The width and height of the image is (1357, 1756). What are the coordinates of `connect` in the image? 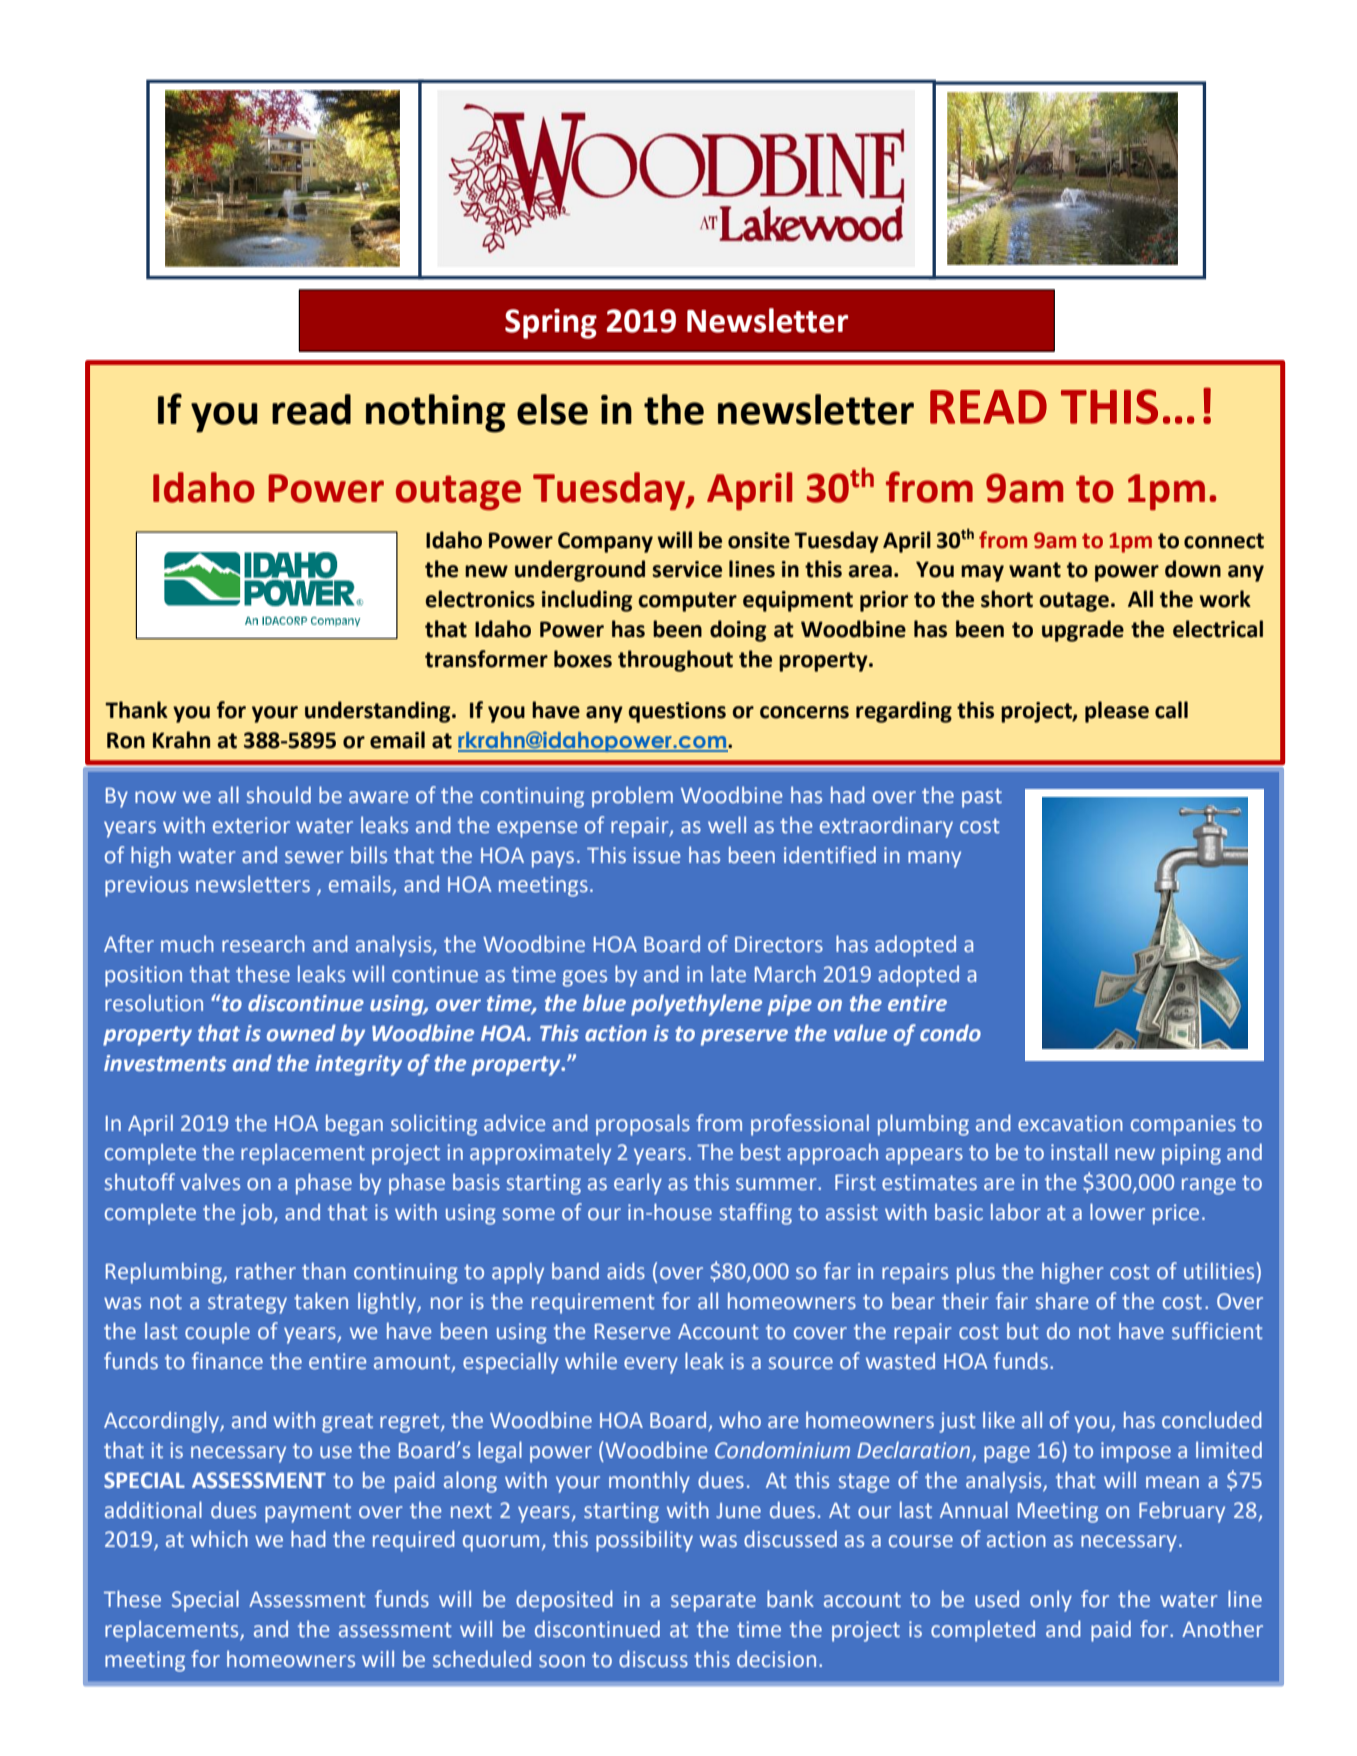 It's located at (1224, 541).
